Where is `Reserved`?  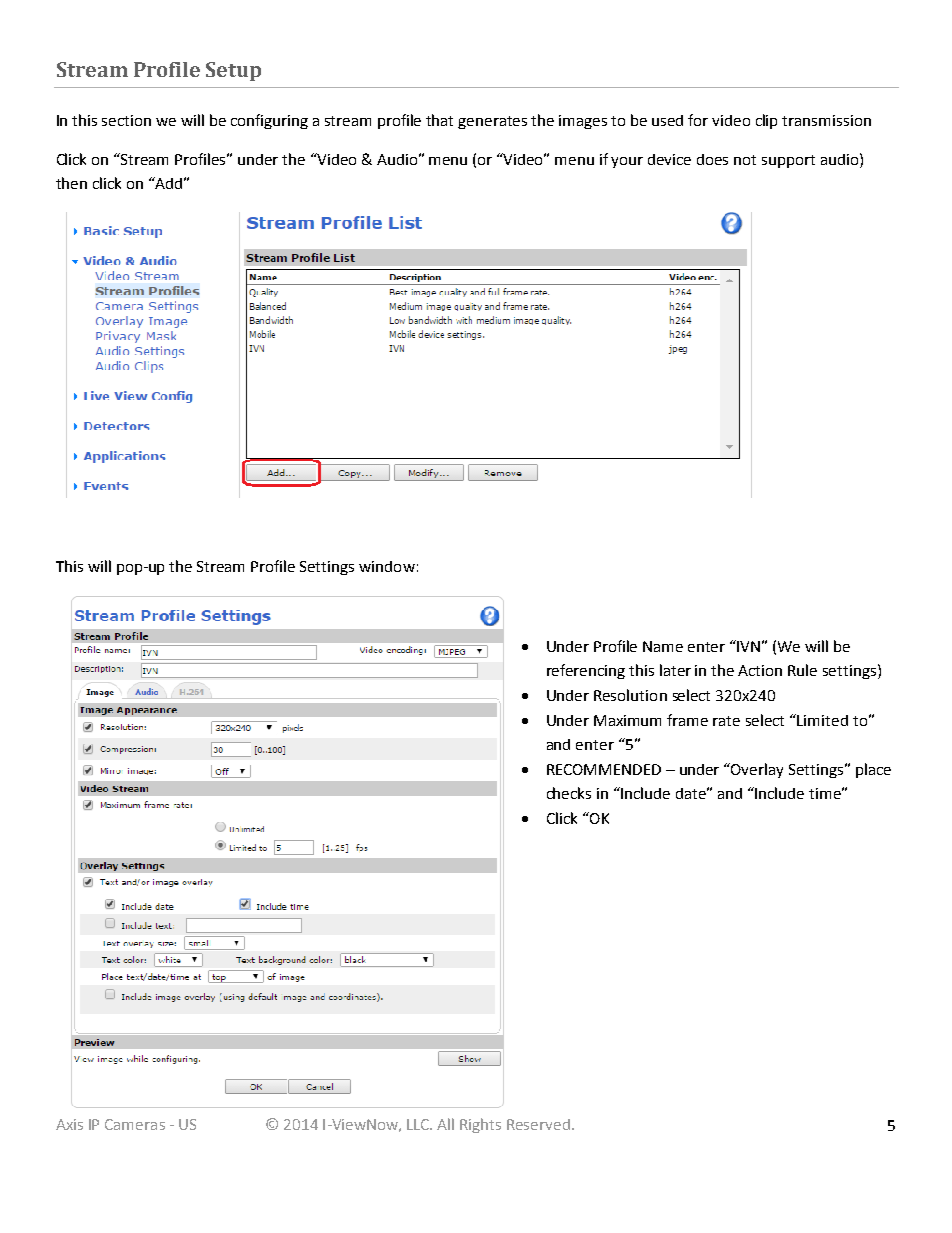 Reserved is located at coordinates (538, 1124).
